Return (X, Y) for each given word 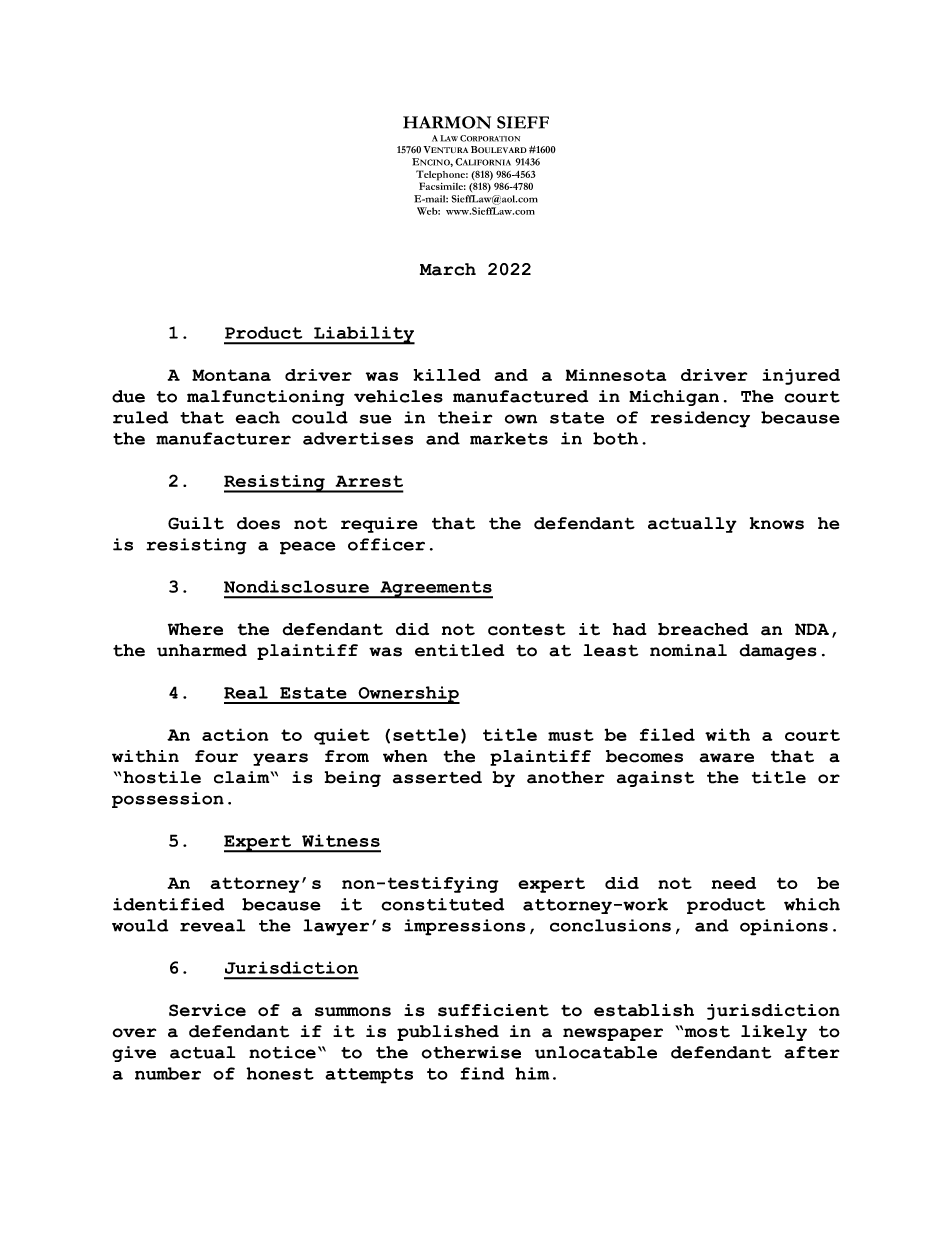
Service (207, 1010)
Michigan (674, 398)
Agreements (435, 590)
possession (168, 800)
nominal (688, 650)
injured (801, 377)
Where (195, 629)
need (734, 883)
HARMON (447, 122)
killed (447, 375)
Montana (231, 375)
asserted (437, 777)
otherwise (471, 1052)
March (448, 269)
